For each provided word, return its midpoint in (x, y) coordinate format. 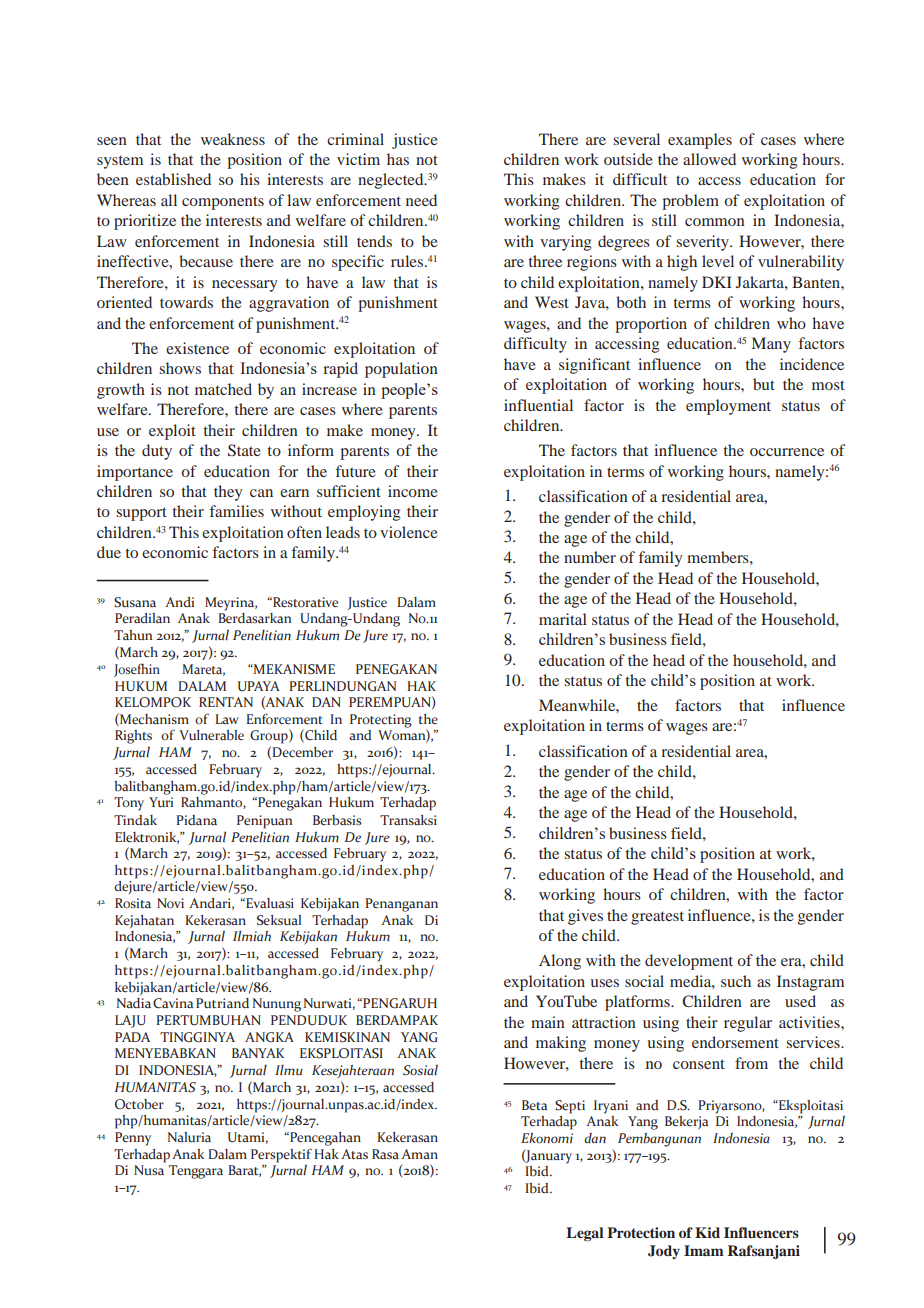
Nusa (149, 1170)
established (173, 179)
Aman (419, 1154)
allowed (709, 159)
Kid (707, 1232)
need (421, 200)
